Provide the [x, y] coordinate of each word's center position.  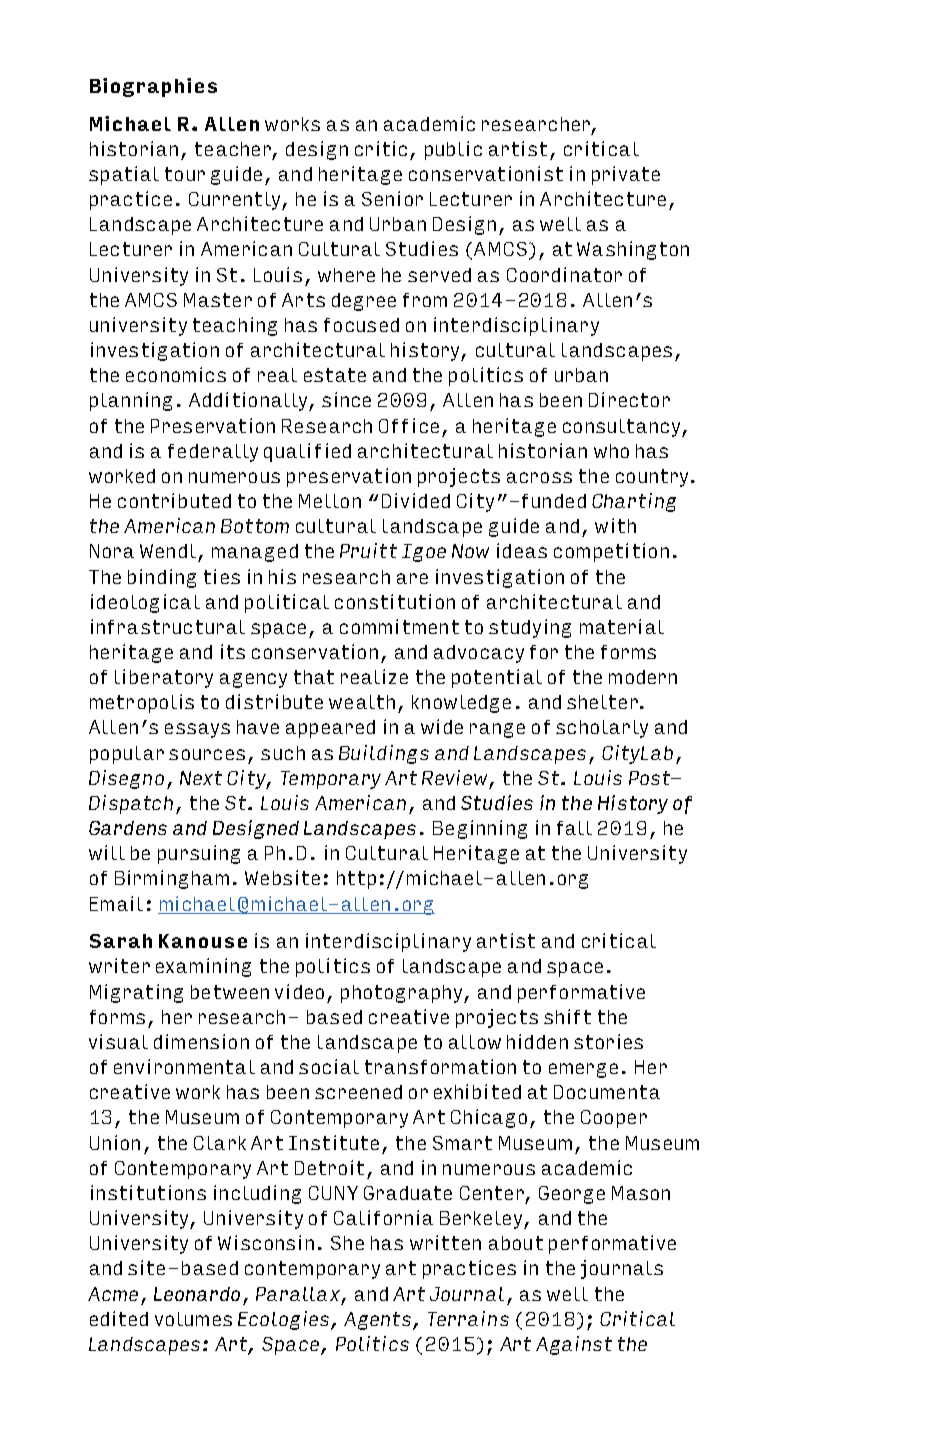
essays [197, 730]
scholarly [602, 729]
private [626, 175]
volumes [193, 1319]
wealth [362, 702]
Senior [392, 198]
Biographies [153, 87]
